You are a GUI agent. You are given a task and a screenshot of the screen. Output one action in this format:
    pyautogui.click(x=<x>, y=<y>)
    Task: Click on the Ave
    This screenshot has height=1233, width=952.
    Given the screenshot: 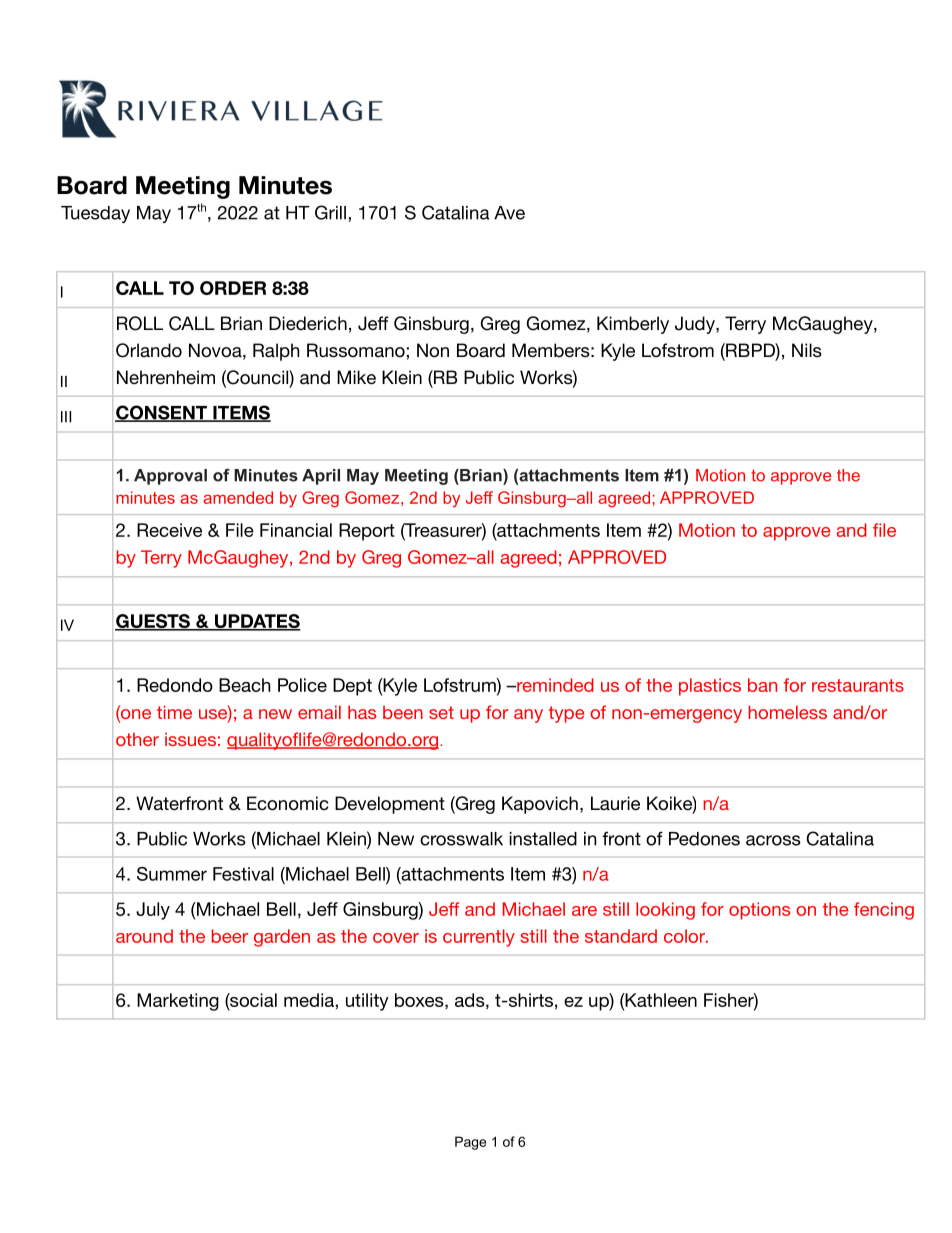 What is the action you would take?
    pyautogui.click(x=509, y=213)
